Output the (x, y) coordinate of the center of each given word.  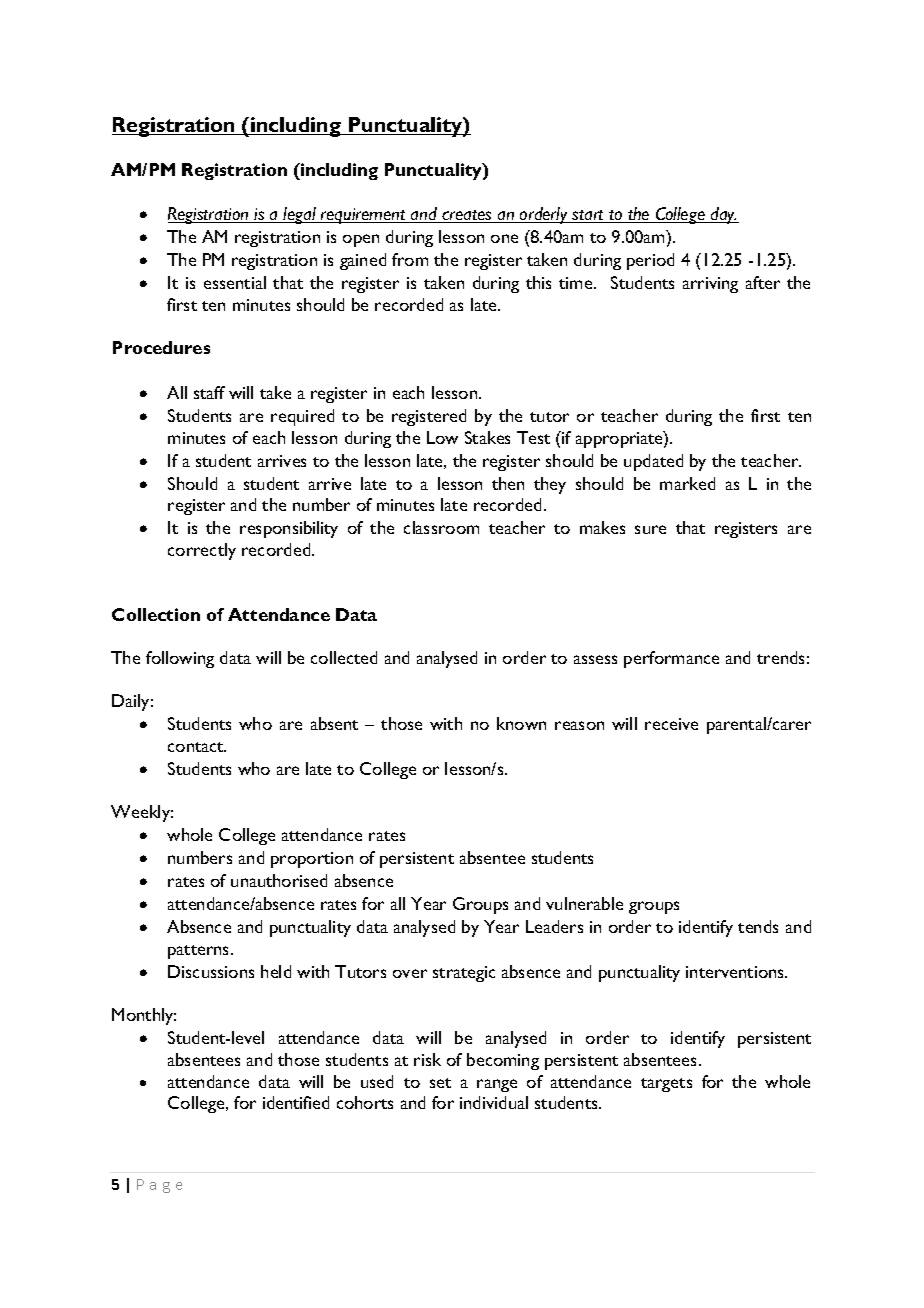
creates (467, 216)
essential (235, 282)
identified (296, 1102)
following (180, 659)
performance (671, 659)
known (521, 723)
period (650, 261)
